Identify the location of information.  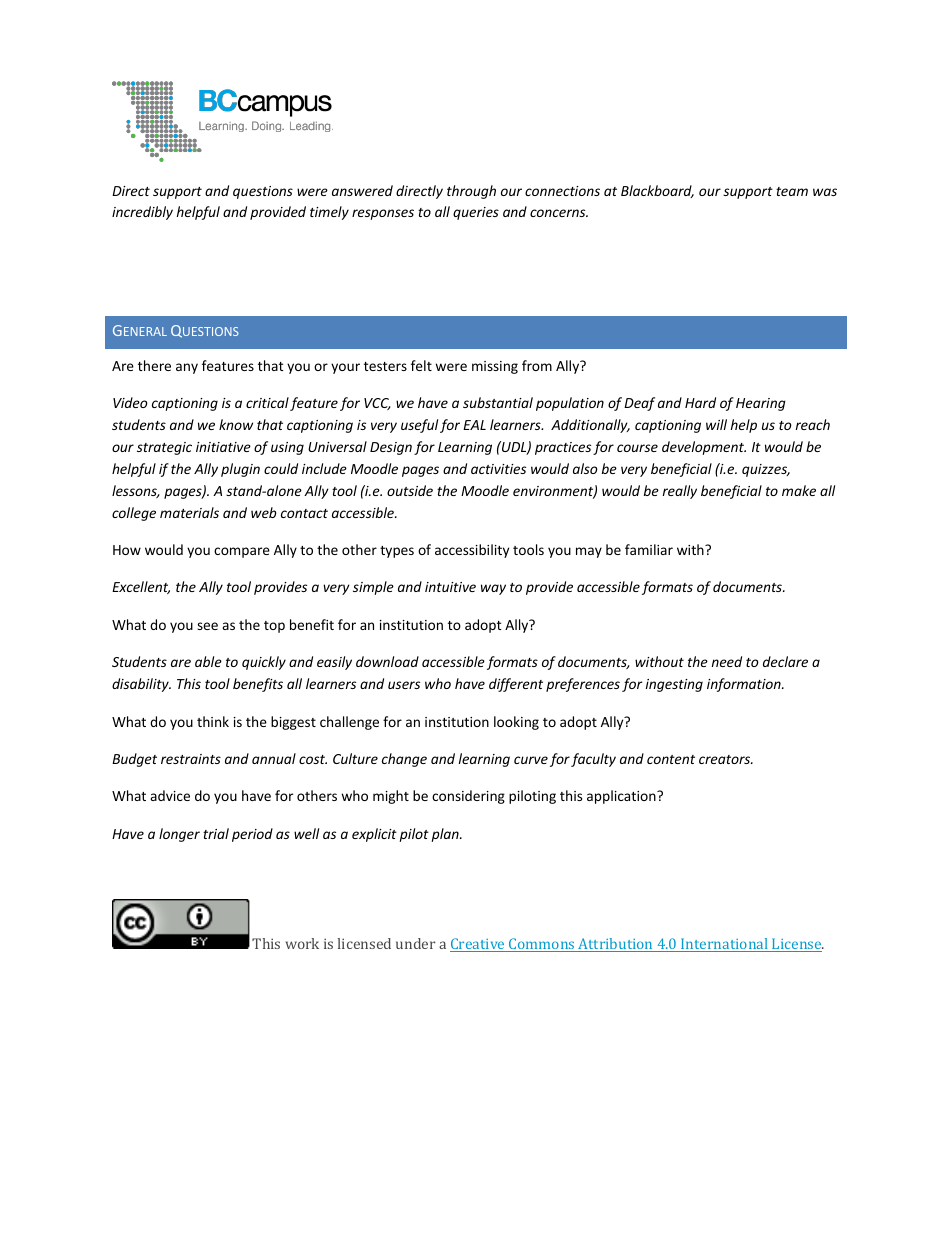
(745, 685).
